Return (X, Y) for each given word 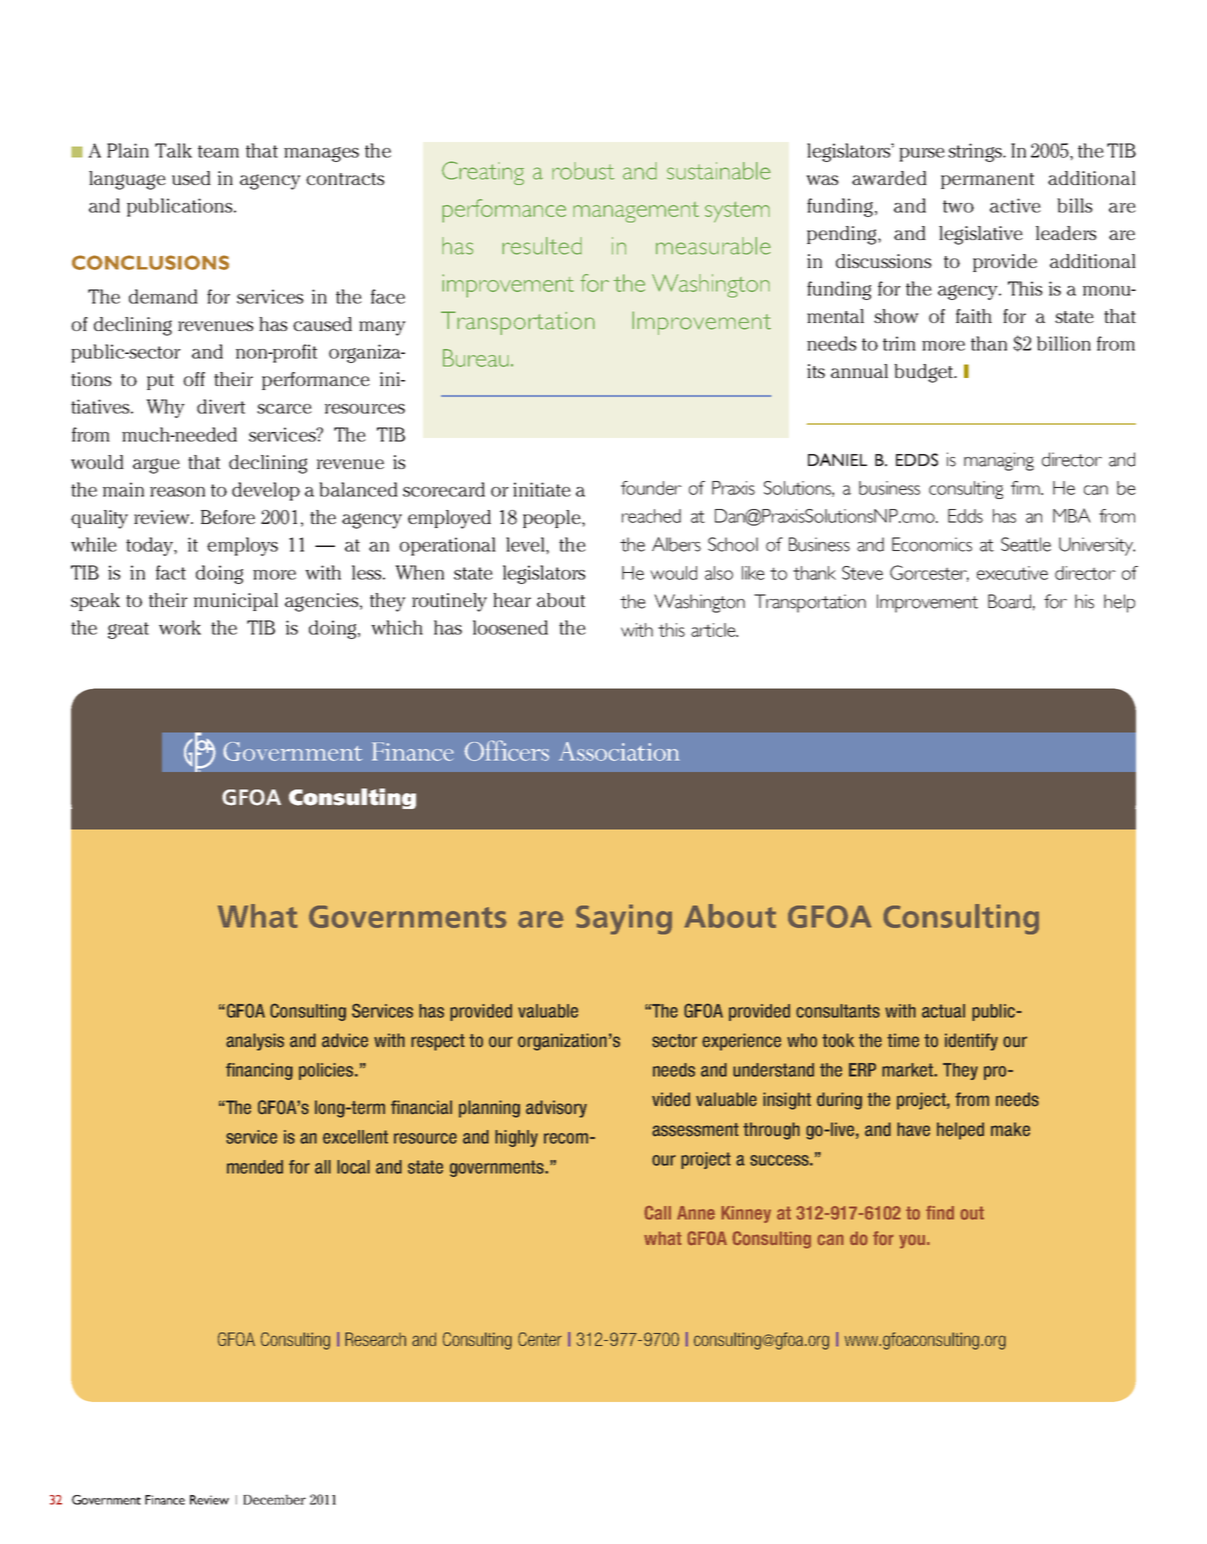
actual (943, 1011)
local (353, 1167)
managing (999, 461)
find (940, 1212)
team (218, 151)
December (274, 1499)
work (180, 627)
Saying (624, 919)
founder (651, 488)
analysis (255, 1042)
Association (619, 751)
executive (1012, 573)
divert (221, 406)
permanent (987, 181)
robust (583, 171)
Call (657, 1212)
